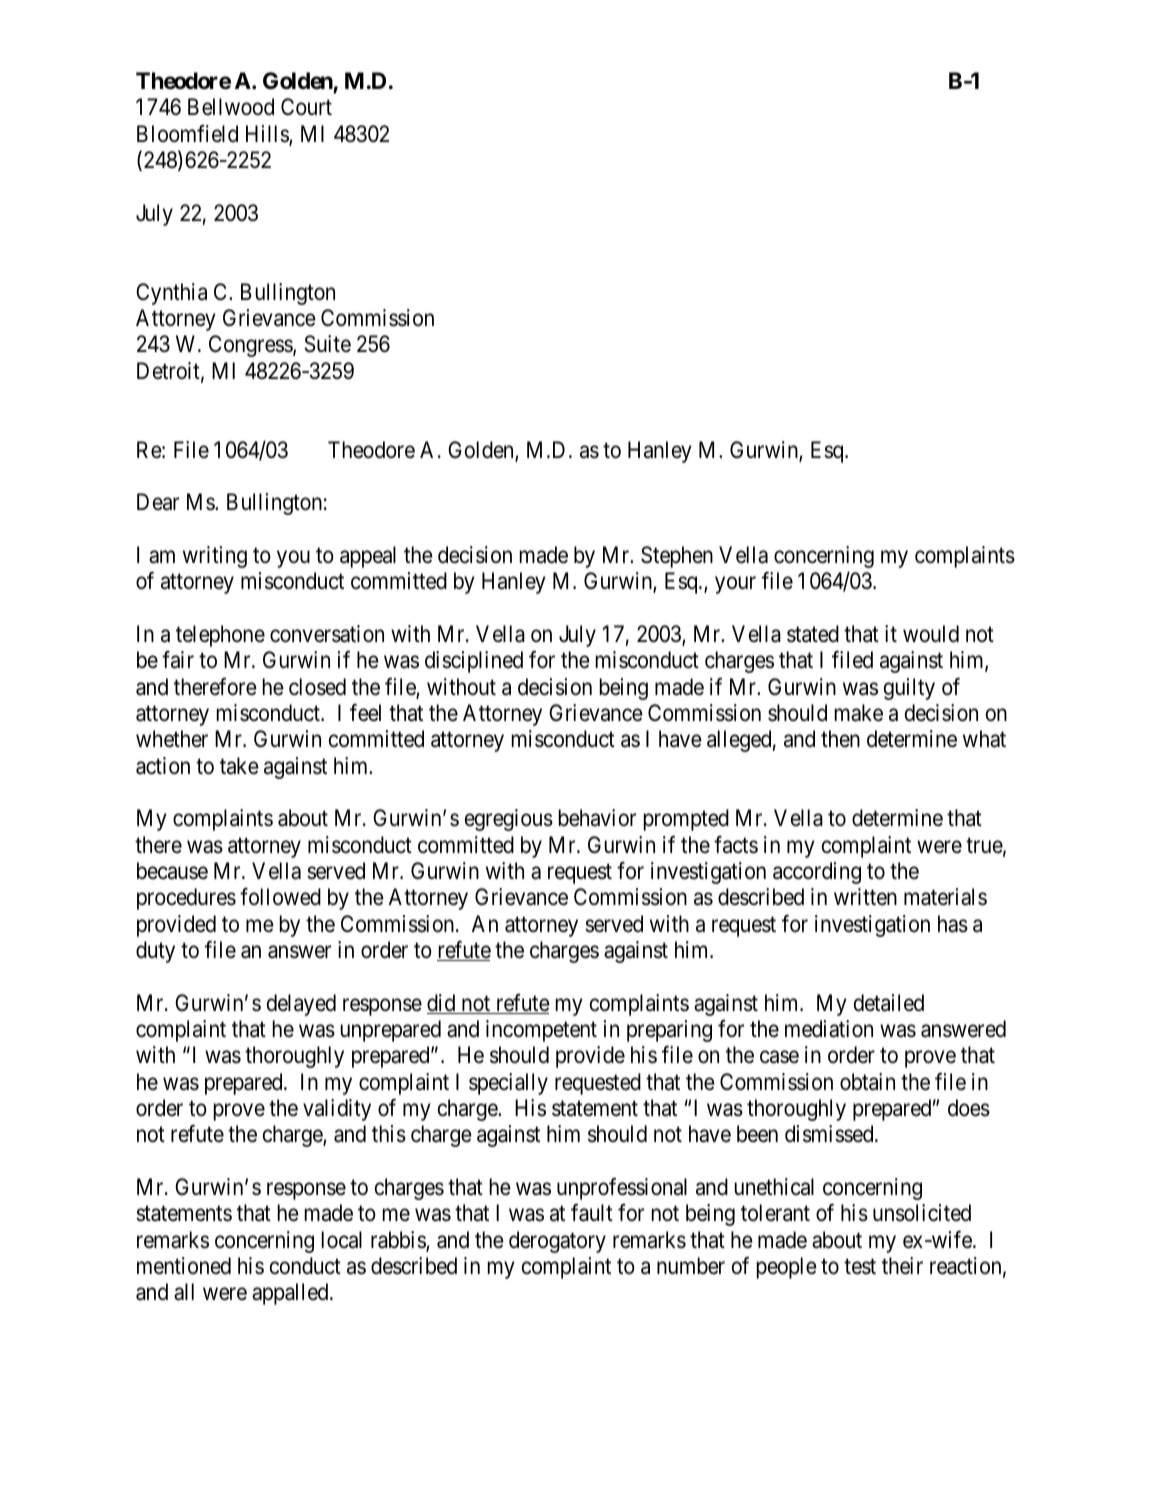 The width and height of the screenshot is (1153, 1492). What do you see at coordinates (280, 897) in the screenshot?
I see `followed` at bounding box center [280, 897].
